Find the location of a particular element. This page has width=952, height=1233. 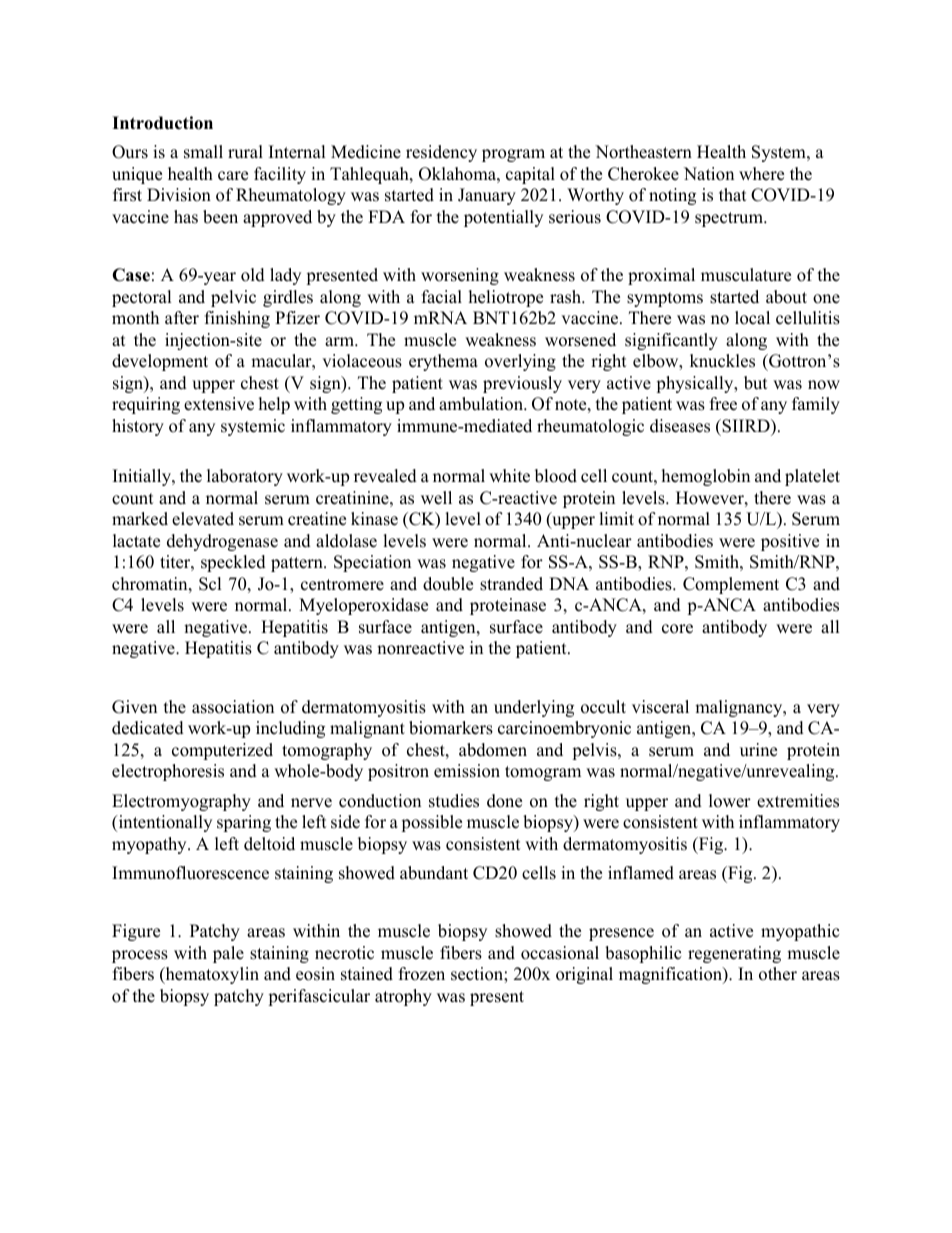

speckled is located at coordinates (233, 563).
